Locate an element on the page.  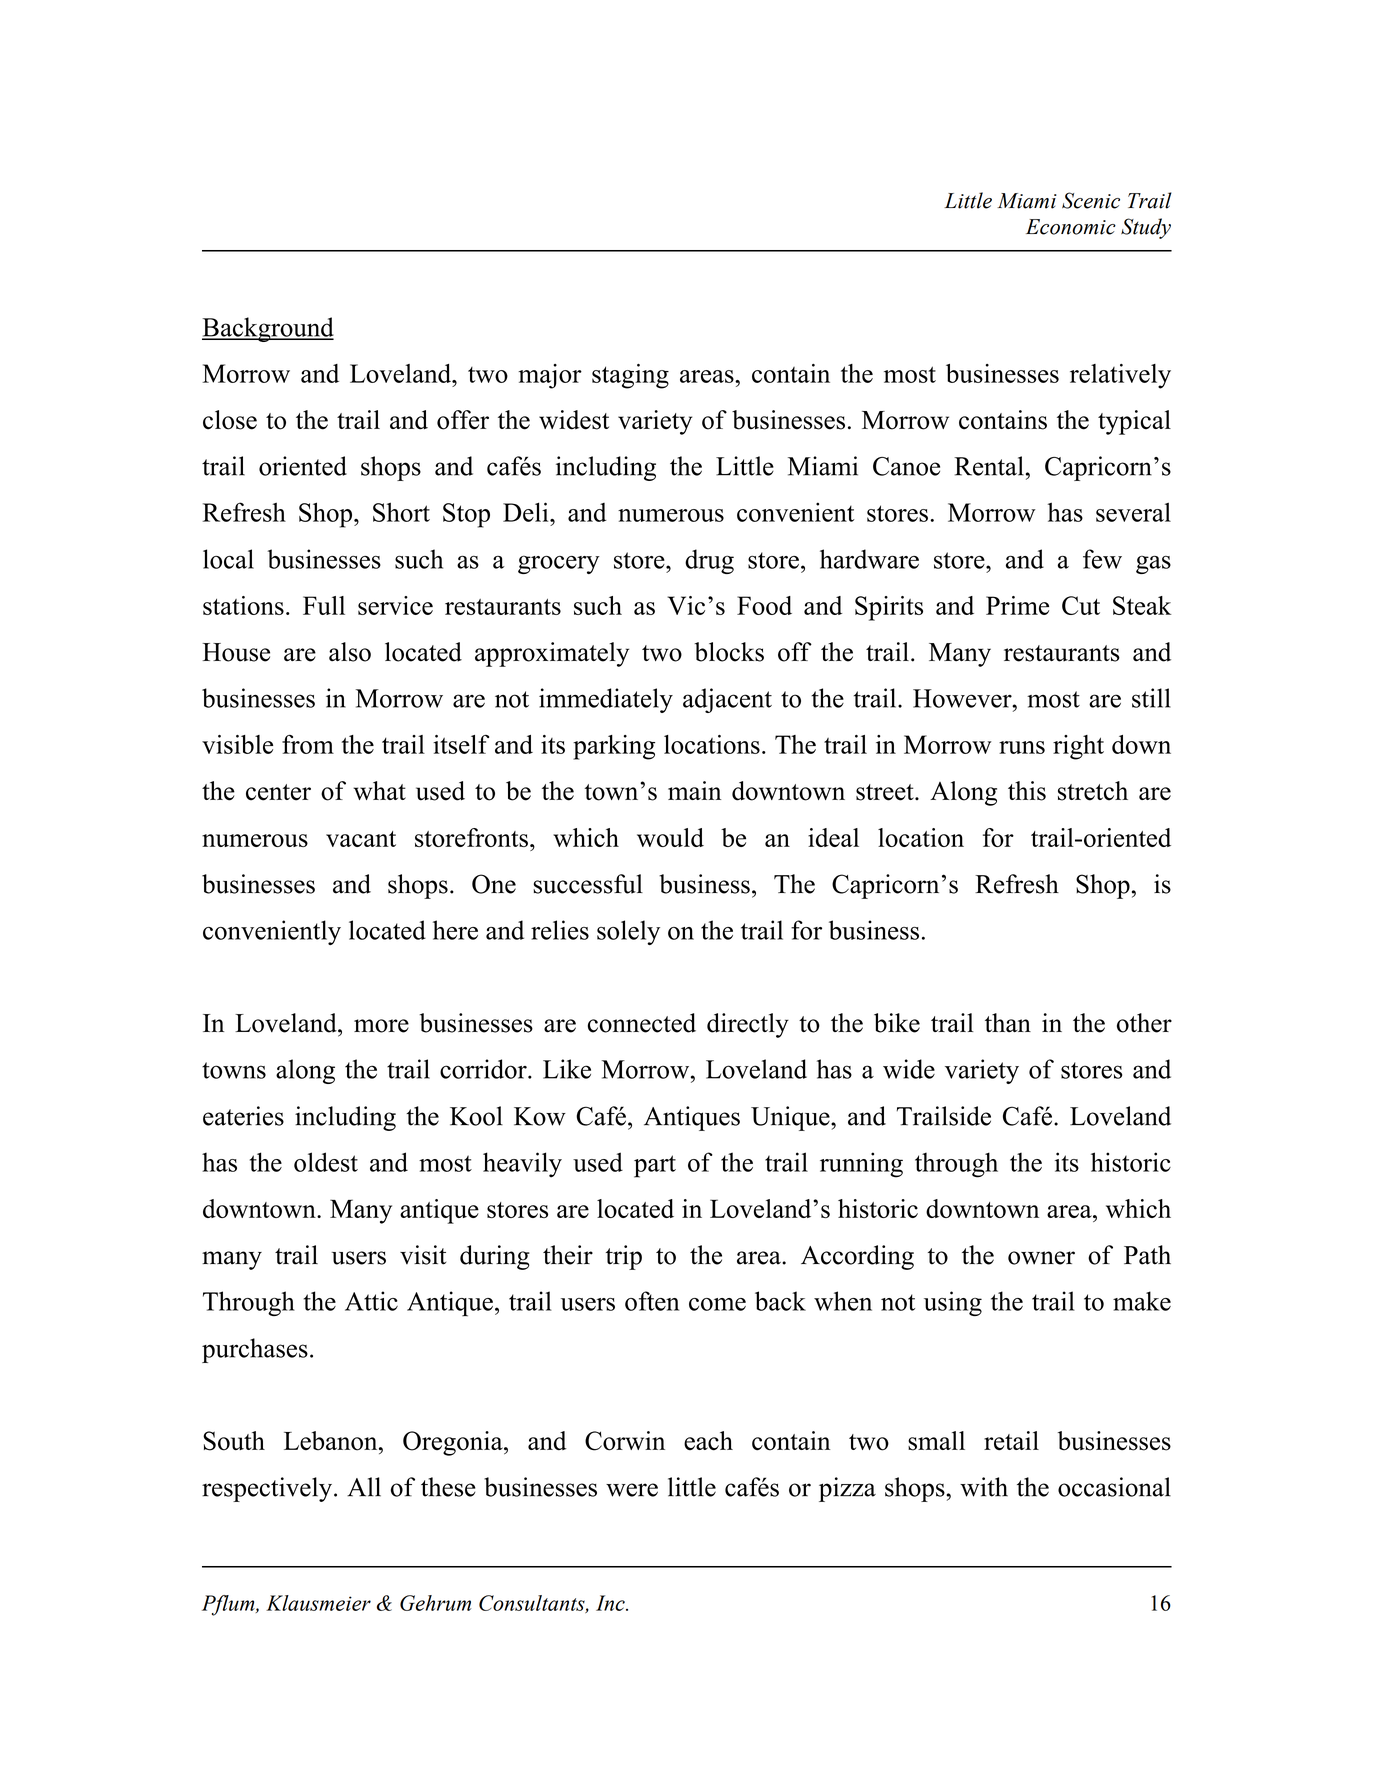
Prime is located at coordinates (1017, 605).
